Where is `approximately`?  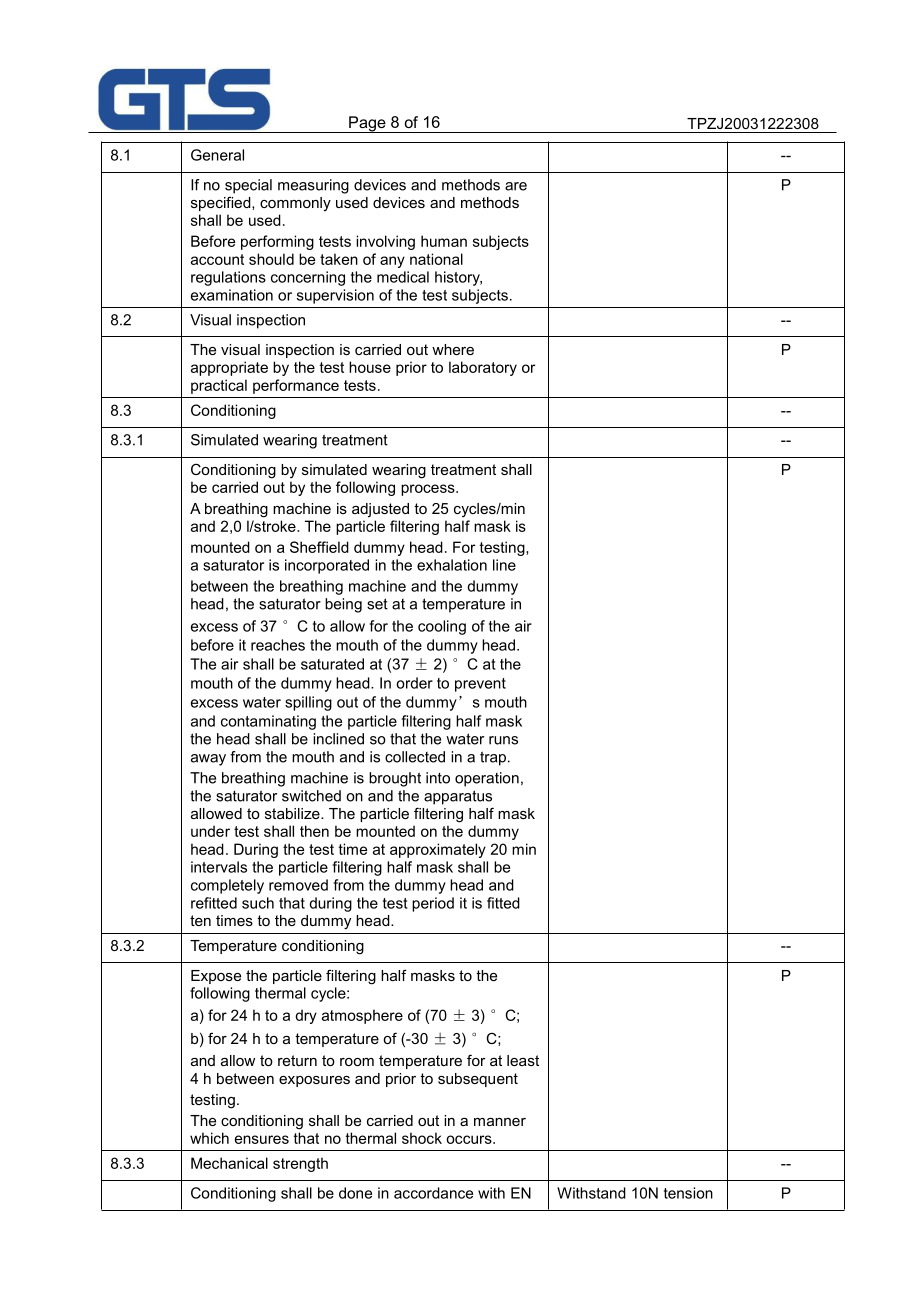
approximately is located at coordinates (438, 850).
